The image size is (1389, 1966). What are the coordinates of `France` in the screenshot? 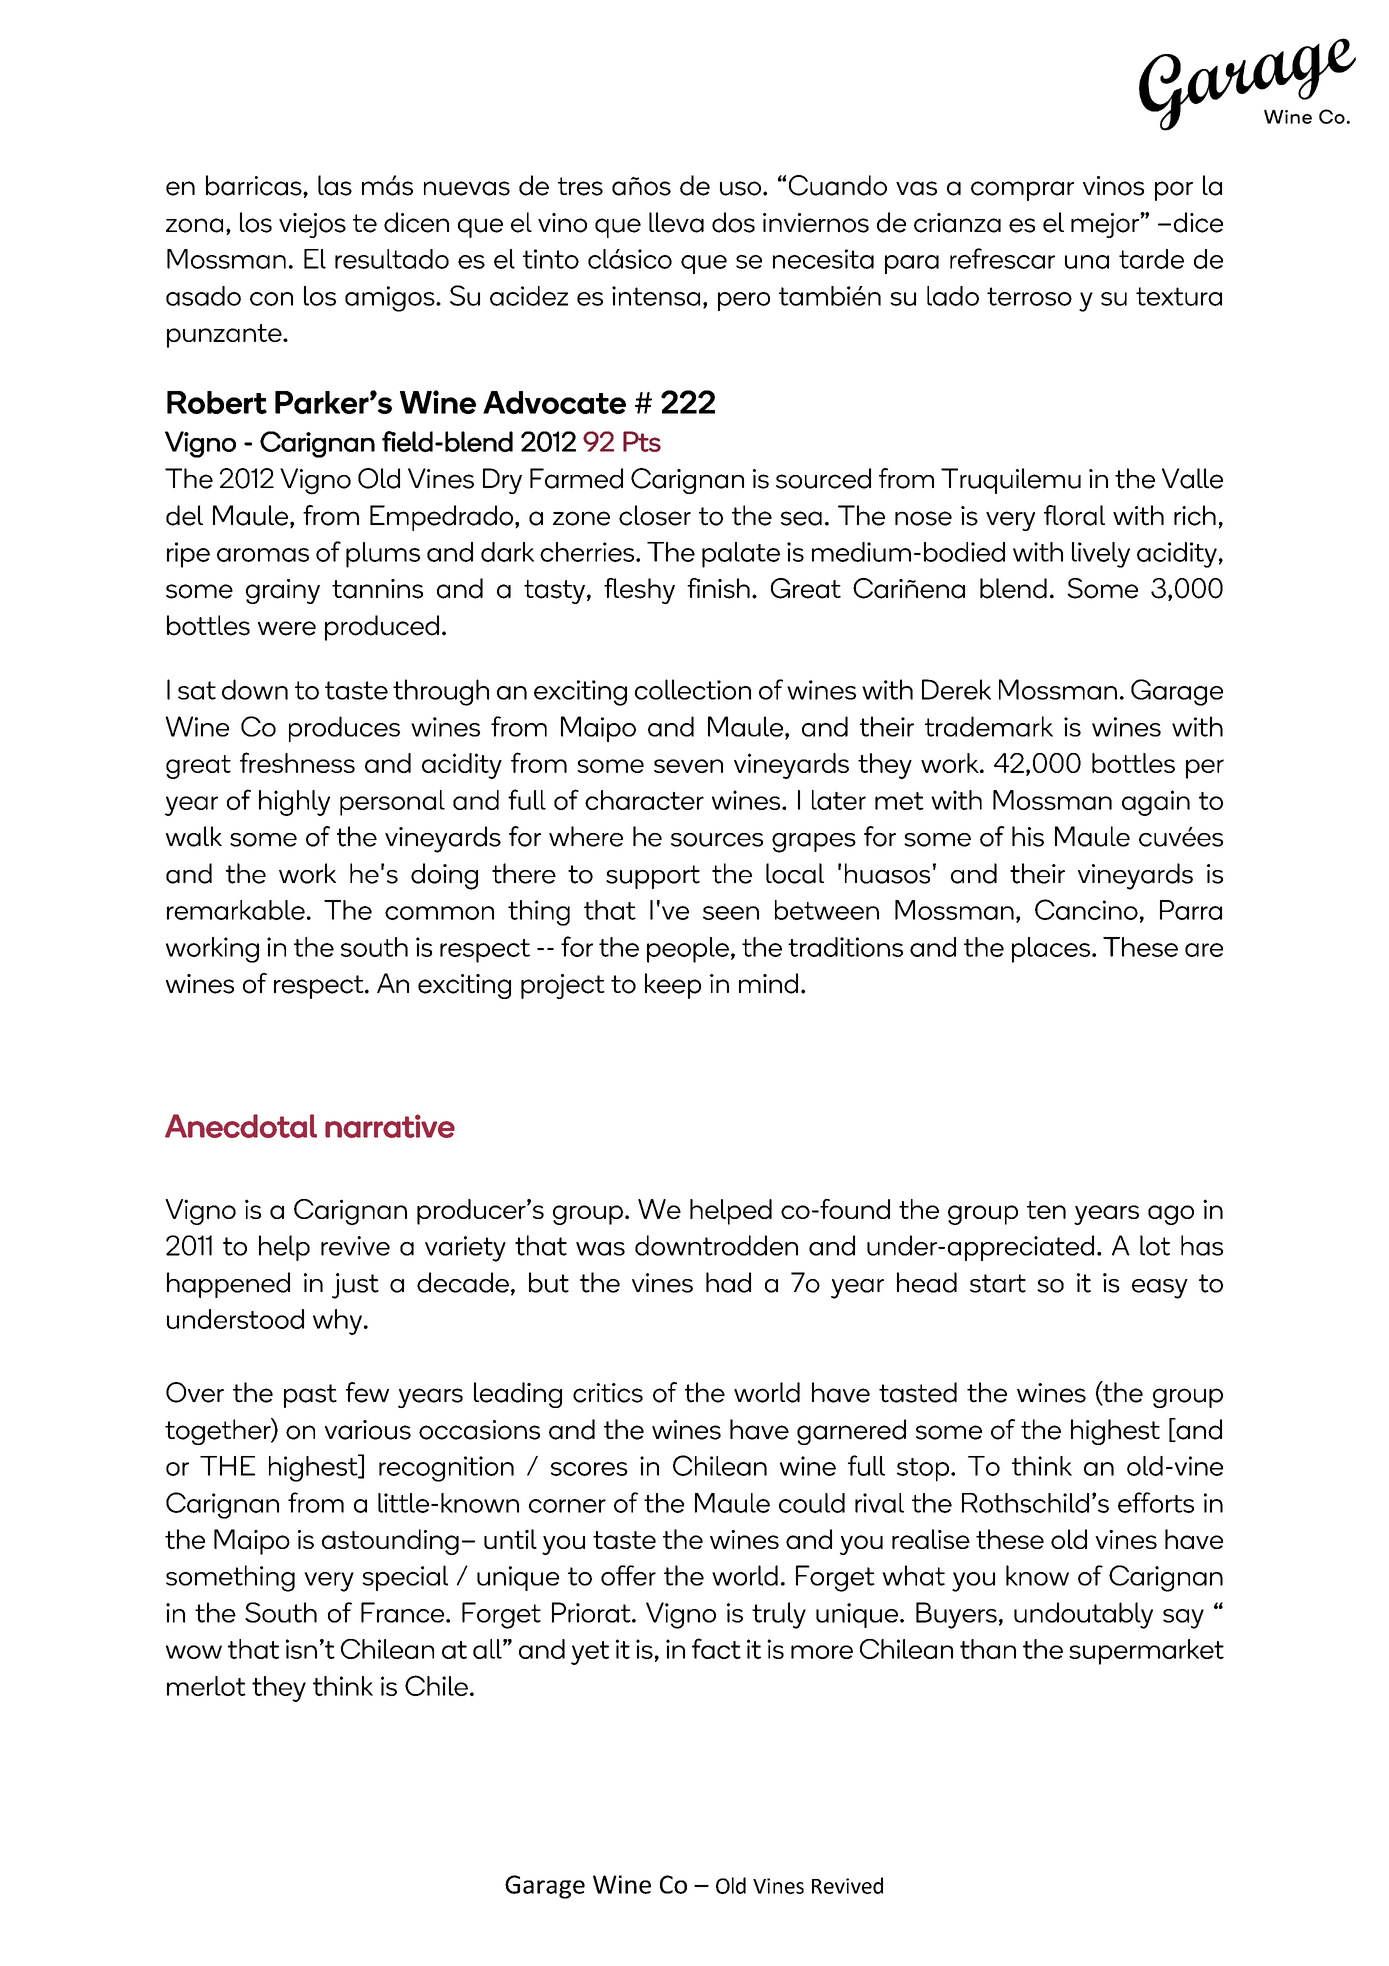 It's located at (404, 1612).
